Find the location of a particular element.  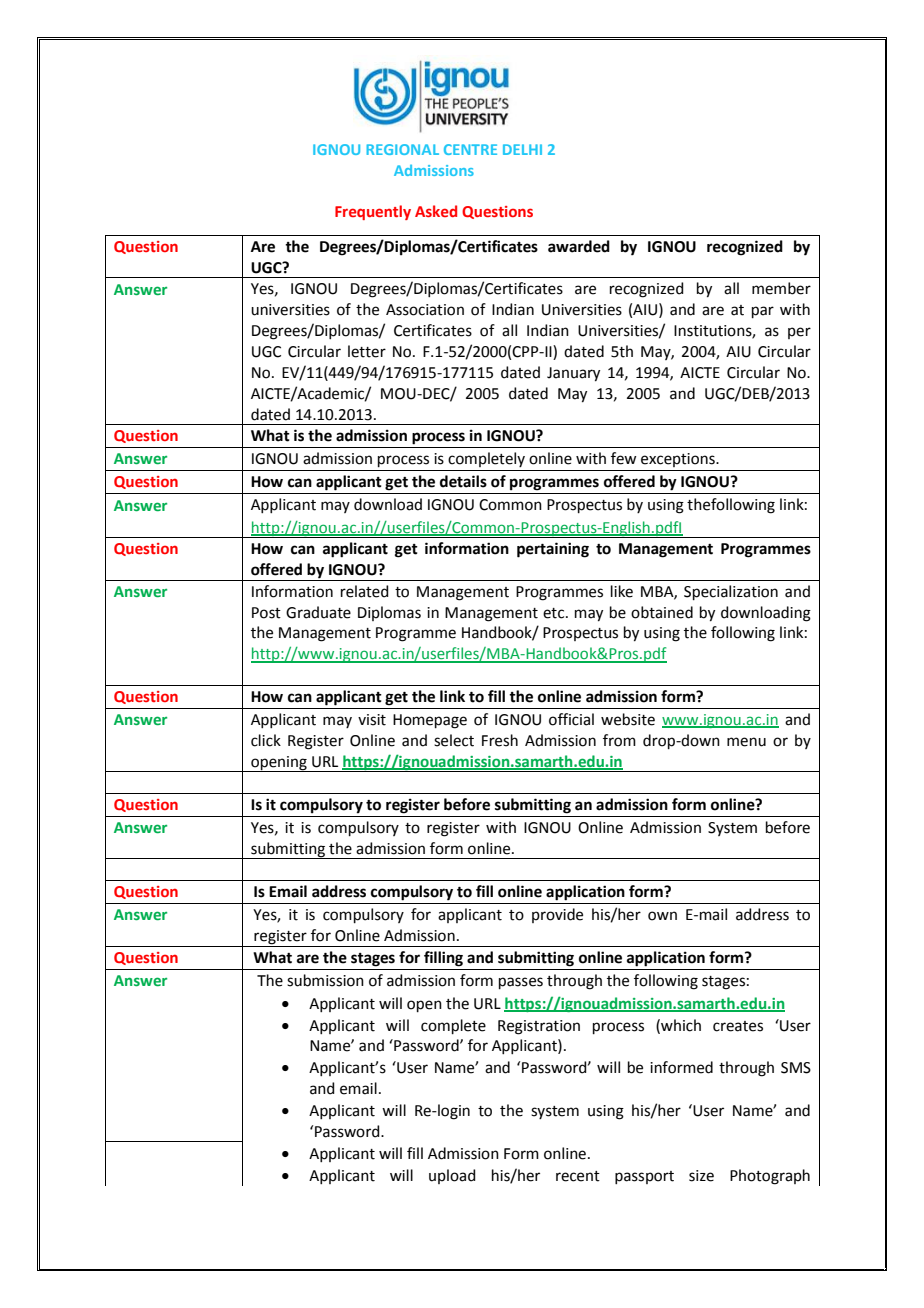

size is located at coordinates (701, 1176).
